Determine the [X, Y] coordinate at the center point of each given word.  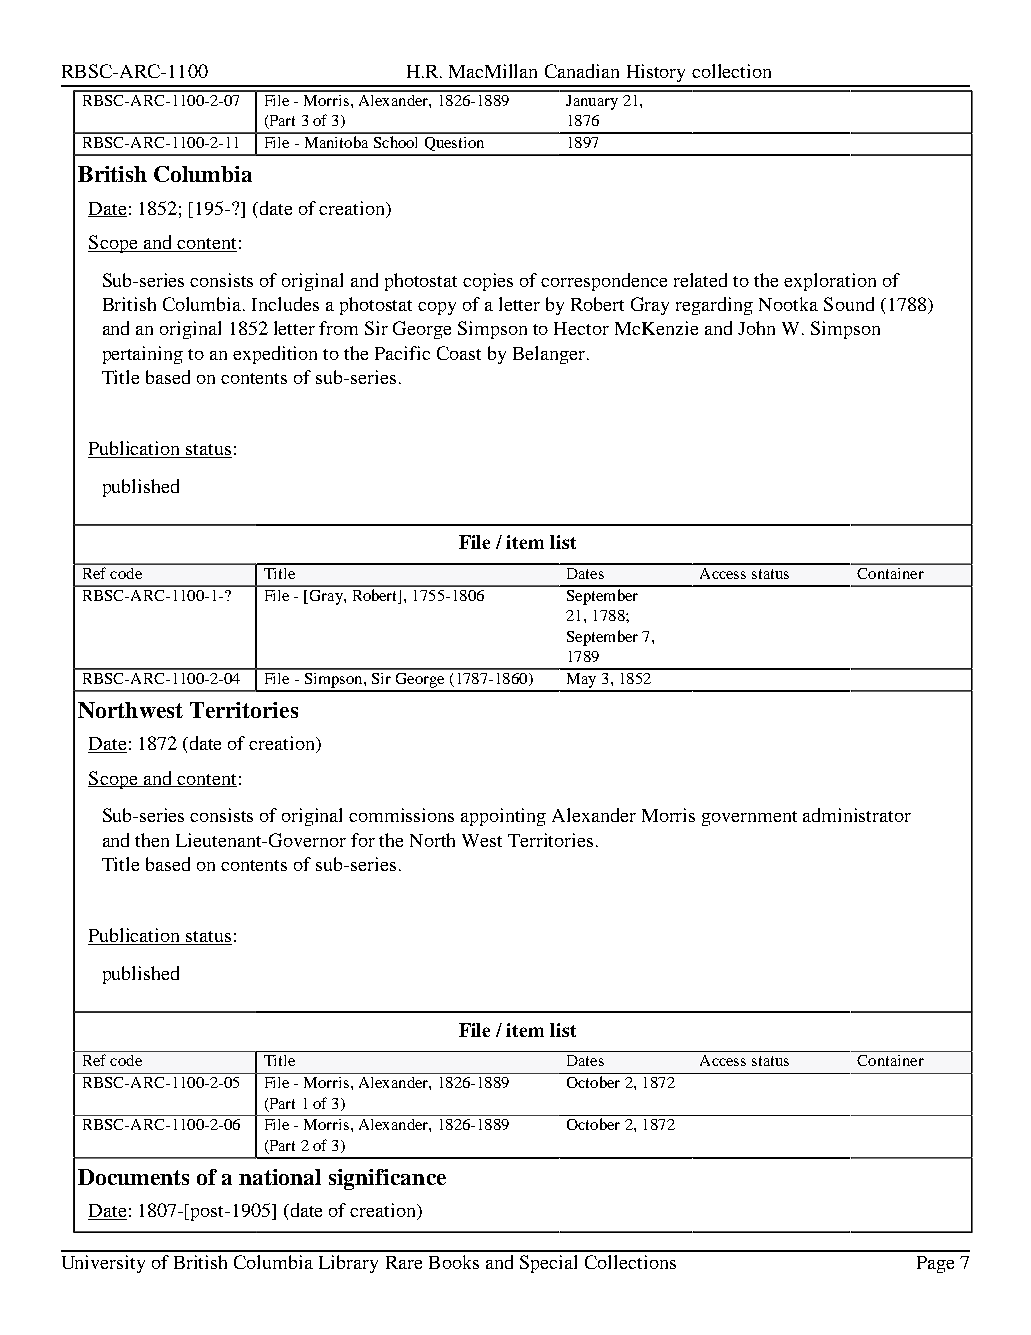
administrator [857, 815]
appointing [503, 817]
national [280, 1177]
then [152, 840]
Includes [285, 304]
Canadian [582, 71]
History [656, 73]
